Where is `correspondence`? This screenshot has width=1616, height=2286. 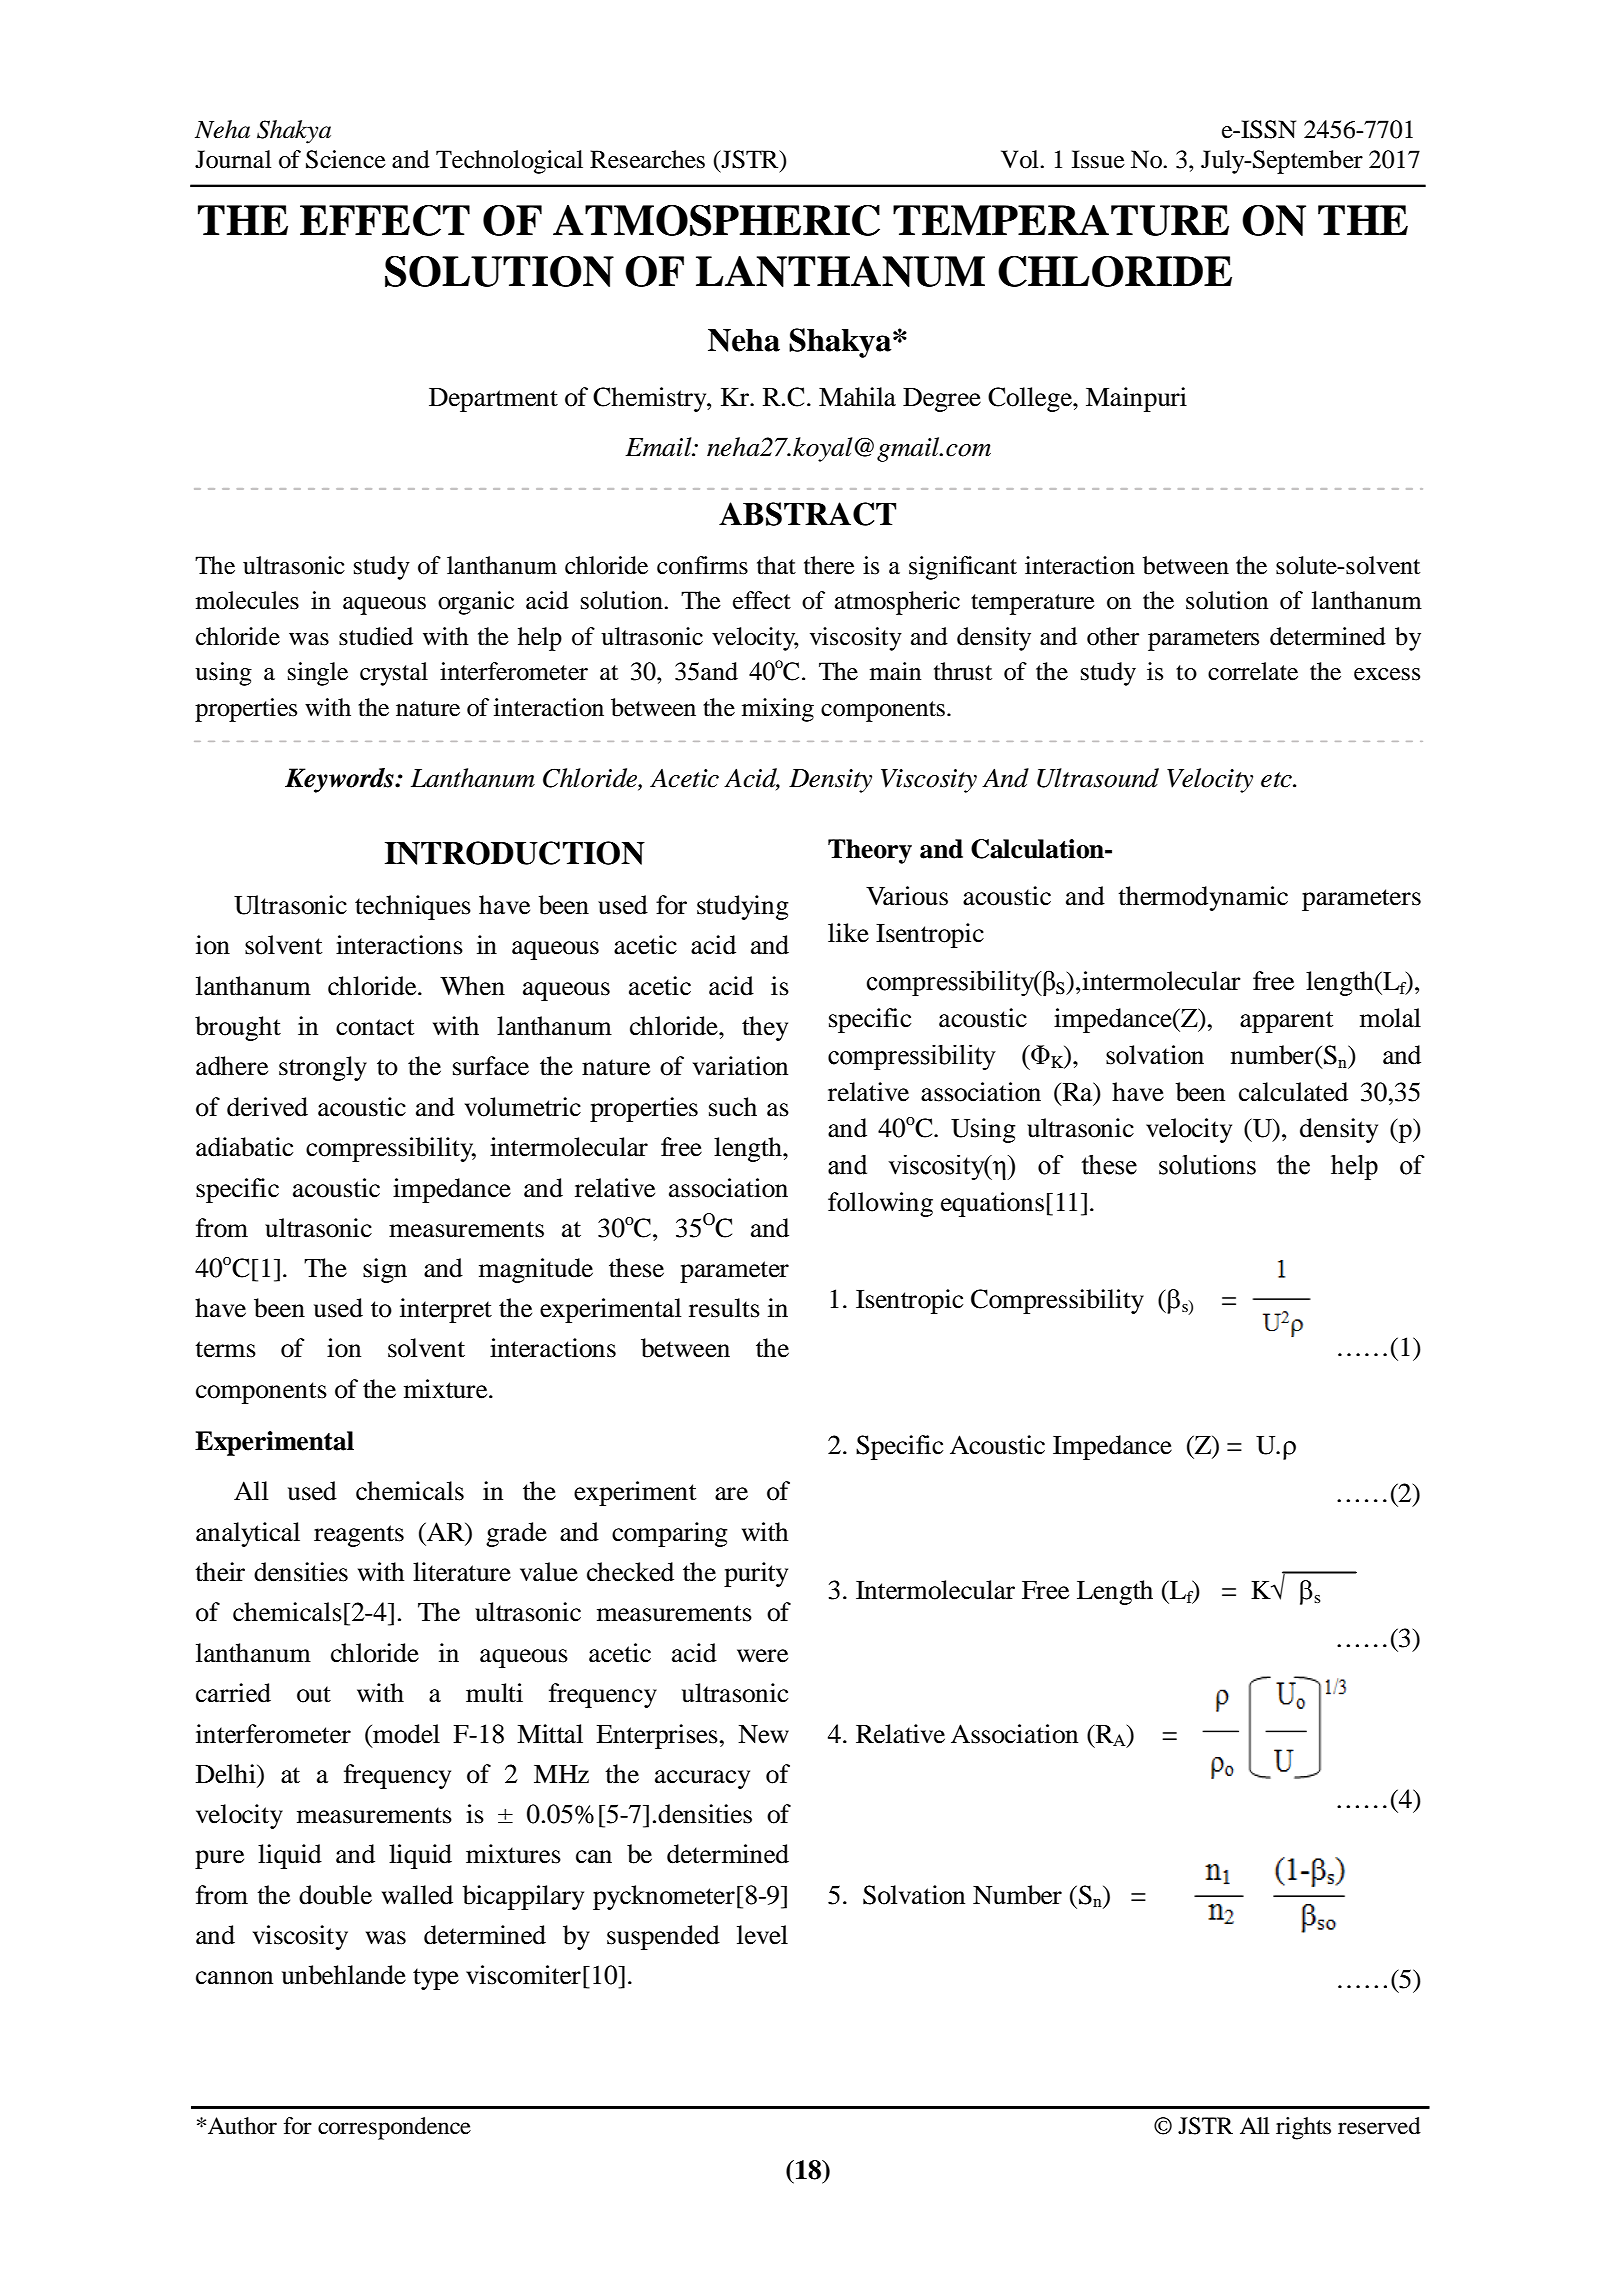
correspondence is located at coordinates (394, 2128).
